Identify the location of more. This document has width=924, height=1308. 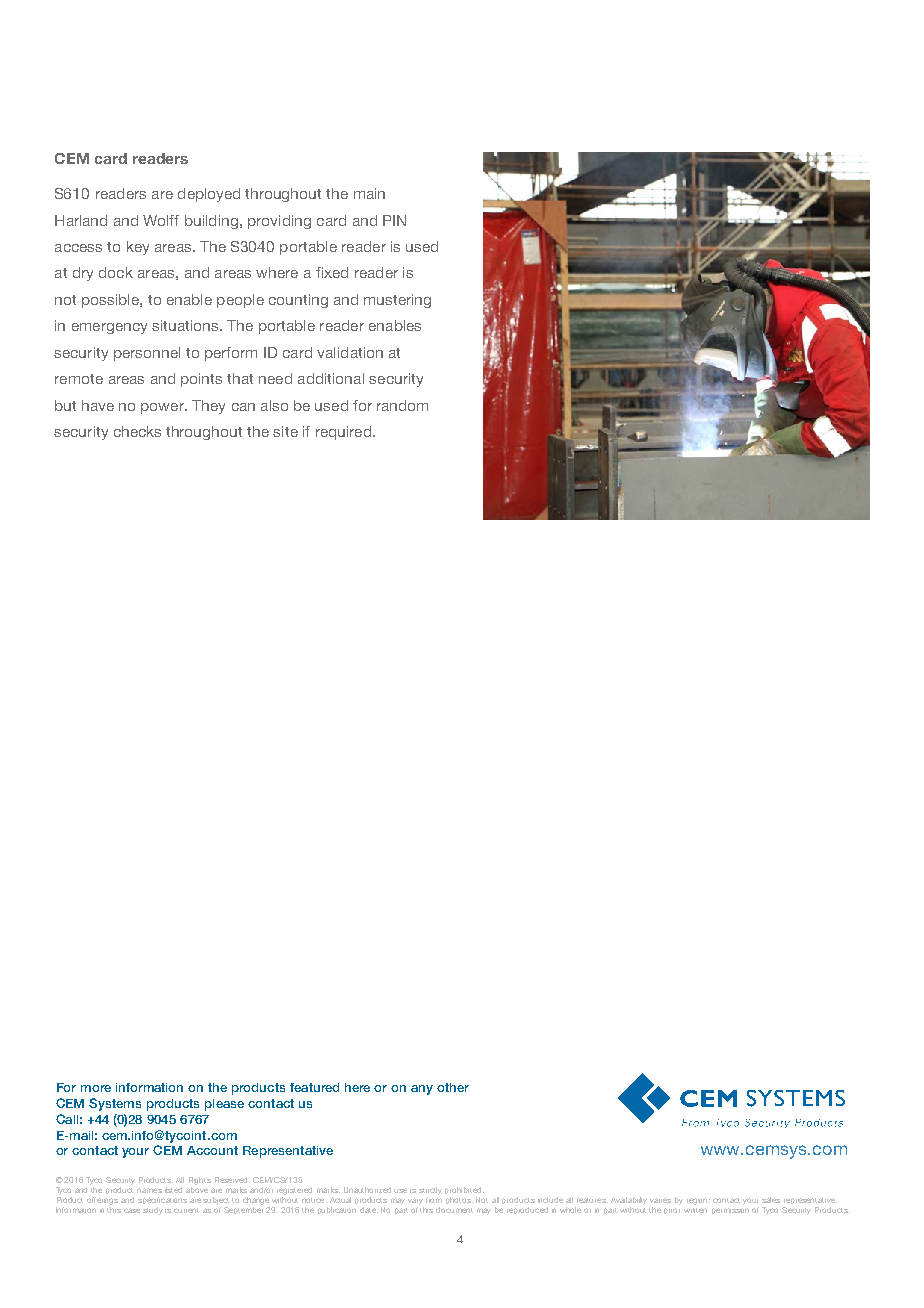
(96, 1088).
